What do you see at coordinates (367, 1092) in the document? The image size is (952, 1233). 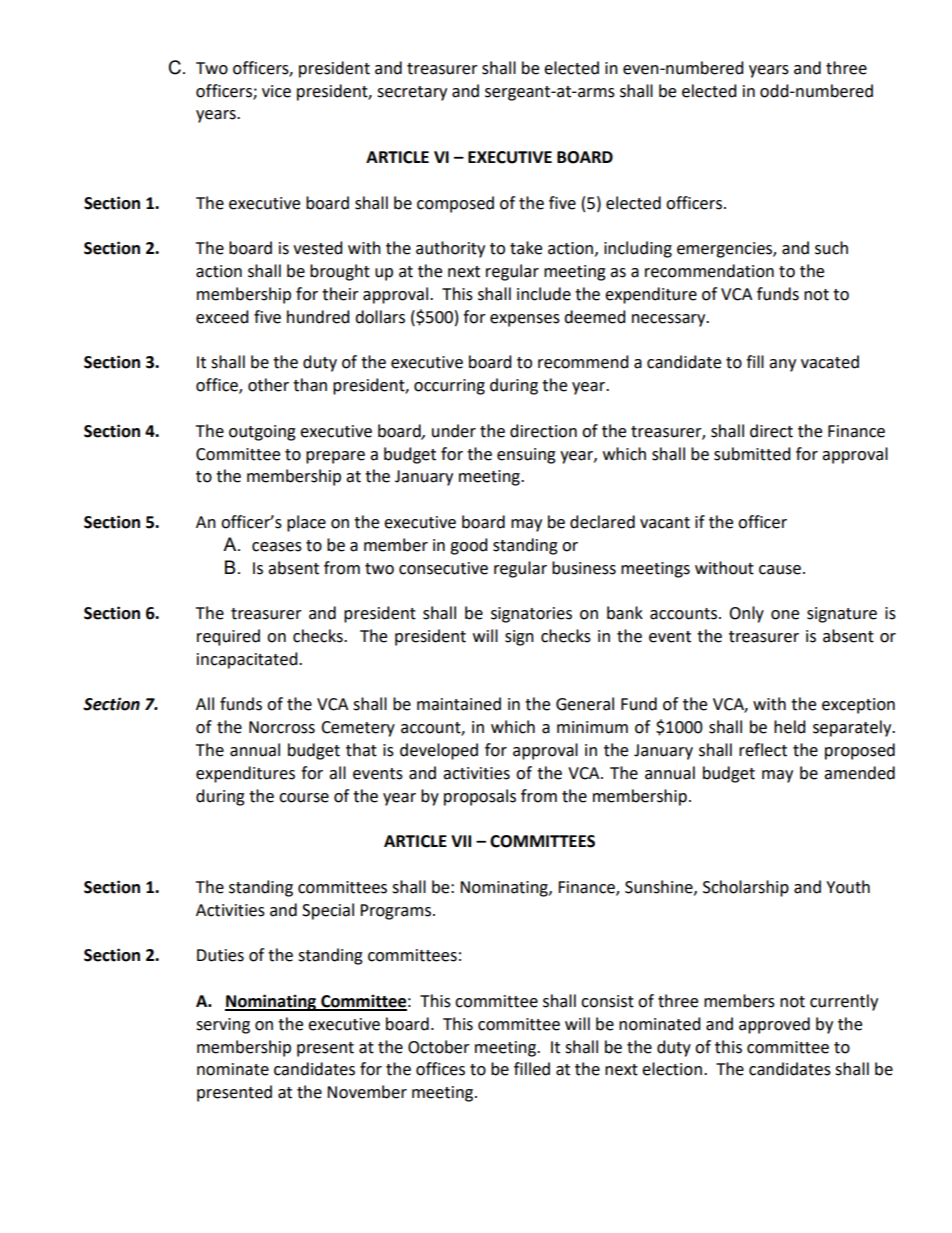 I see `November` at bounding box center [367, 1092].
